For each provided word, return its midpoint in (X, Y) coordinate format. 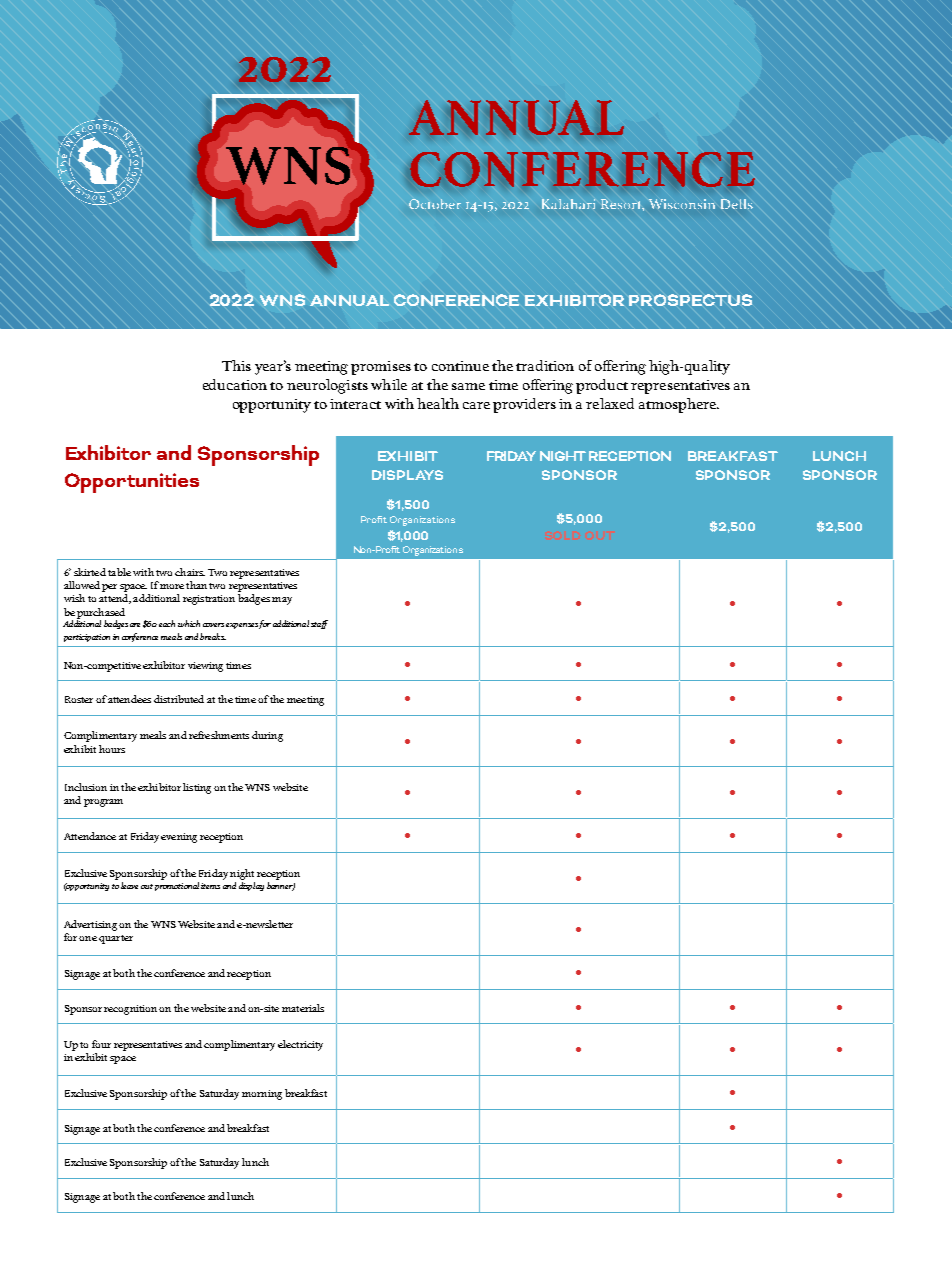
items (210, 886)
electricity (300, 1045)
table (119, 572)
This (236, 365)
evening (179, 838)
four (101, 1044)
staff (319, 624)
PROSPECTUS (690, 300)
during (267, 736)
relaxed (610, 403)
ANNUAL (349, 300)
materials (303, 1008)
